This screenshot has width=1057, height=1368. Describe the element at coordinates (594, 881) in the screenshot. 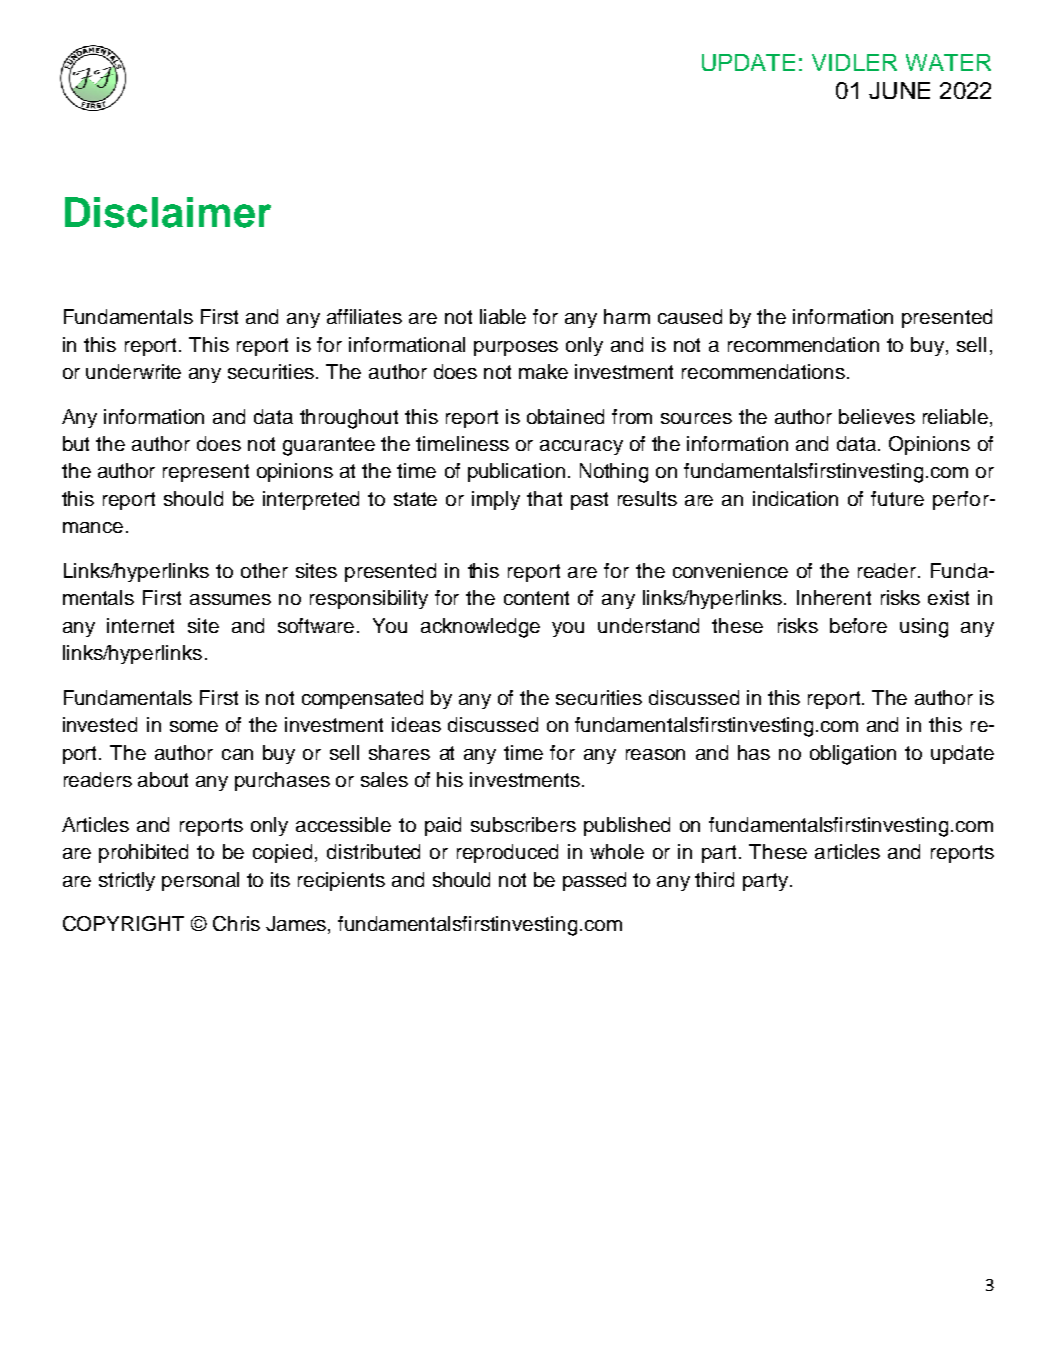

I see `passed` at that location.
